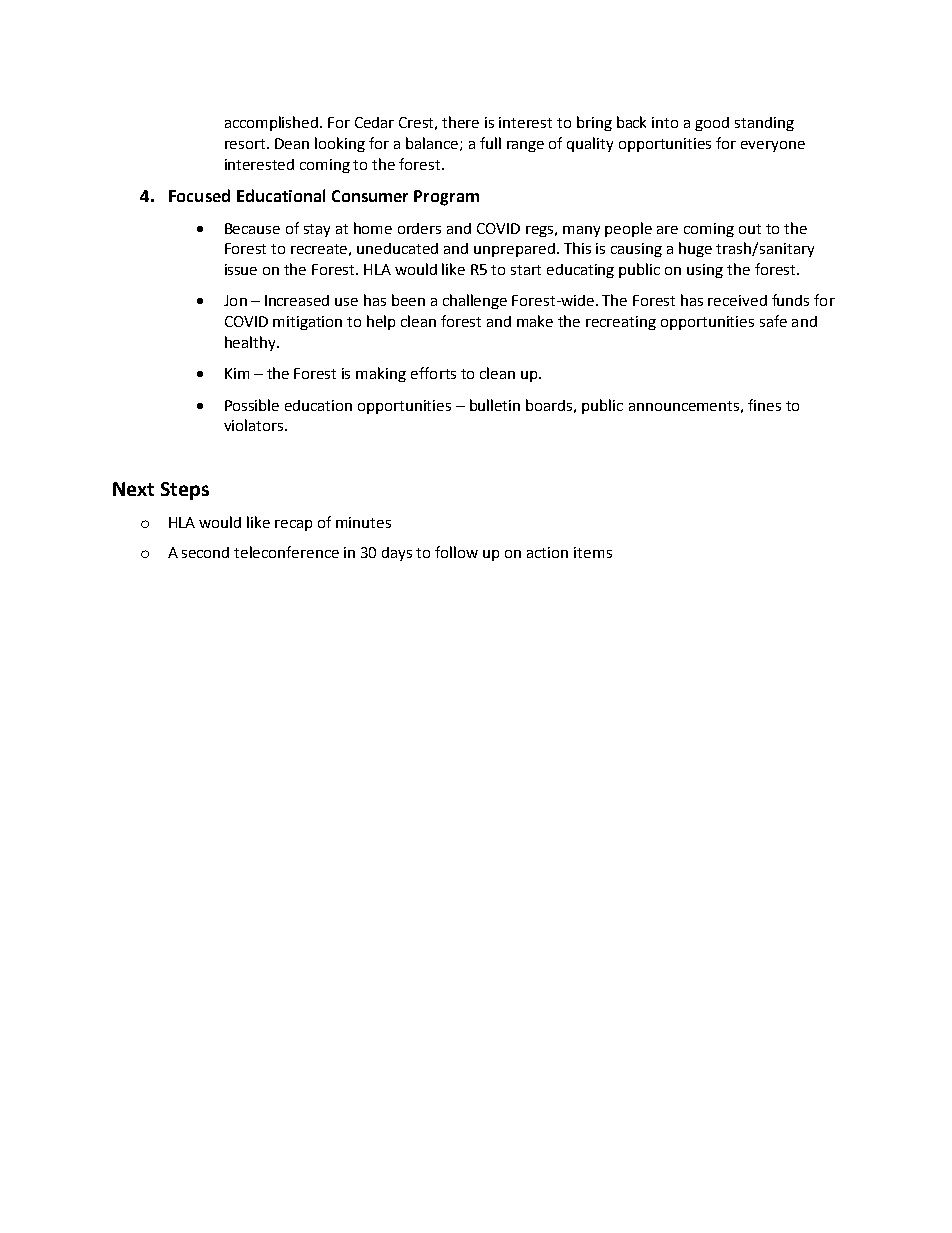 The image size is (952, 1233). Describe the element at coordinates (750, 229) in the image. I see `out` at that location.
